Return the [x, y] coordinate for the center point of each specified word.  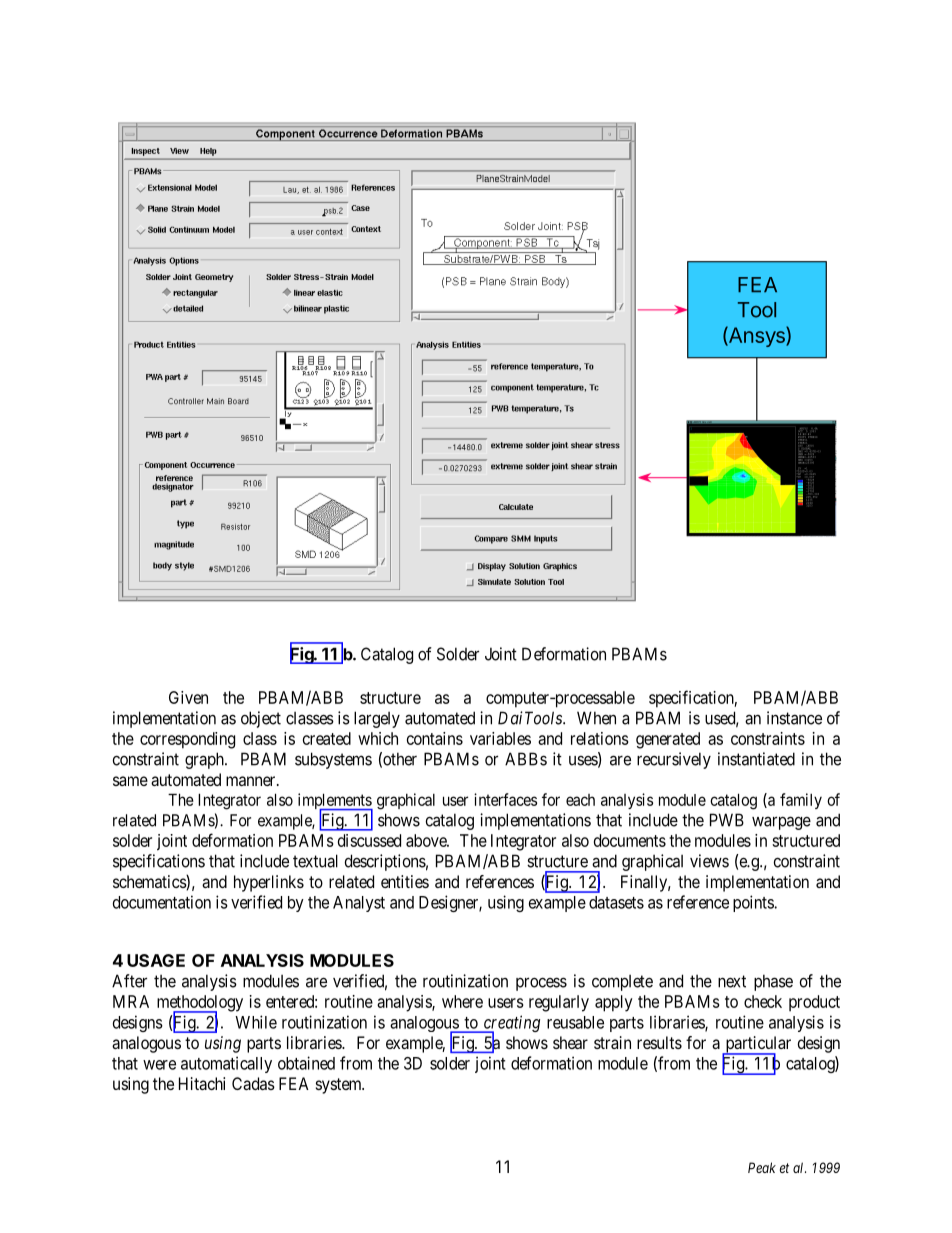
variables [500, 738]
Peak [762, 1167]
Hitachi [202, 1083]
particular [757, 1045]
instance [794, 718]
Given [188, 697]
